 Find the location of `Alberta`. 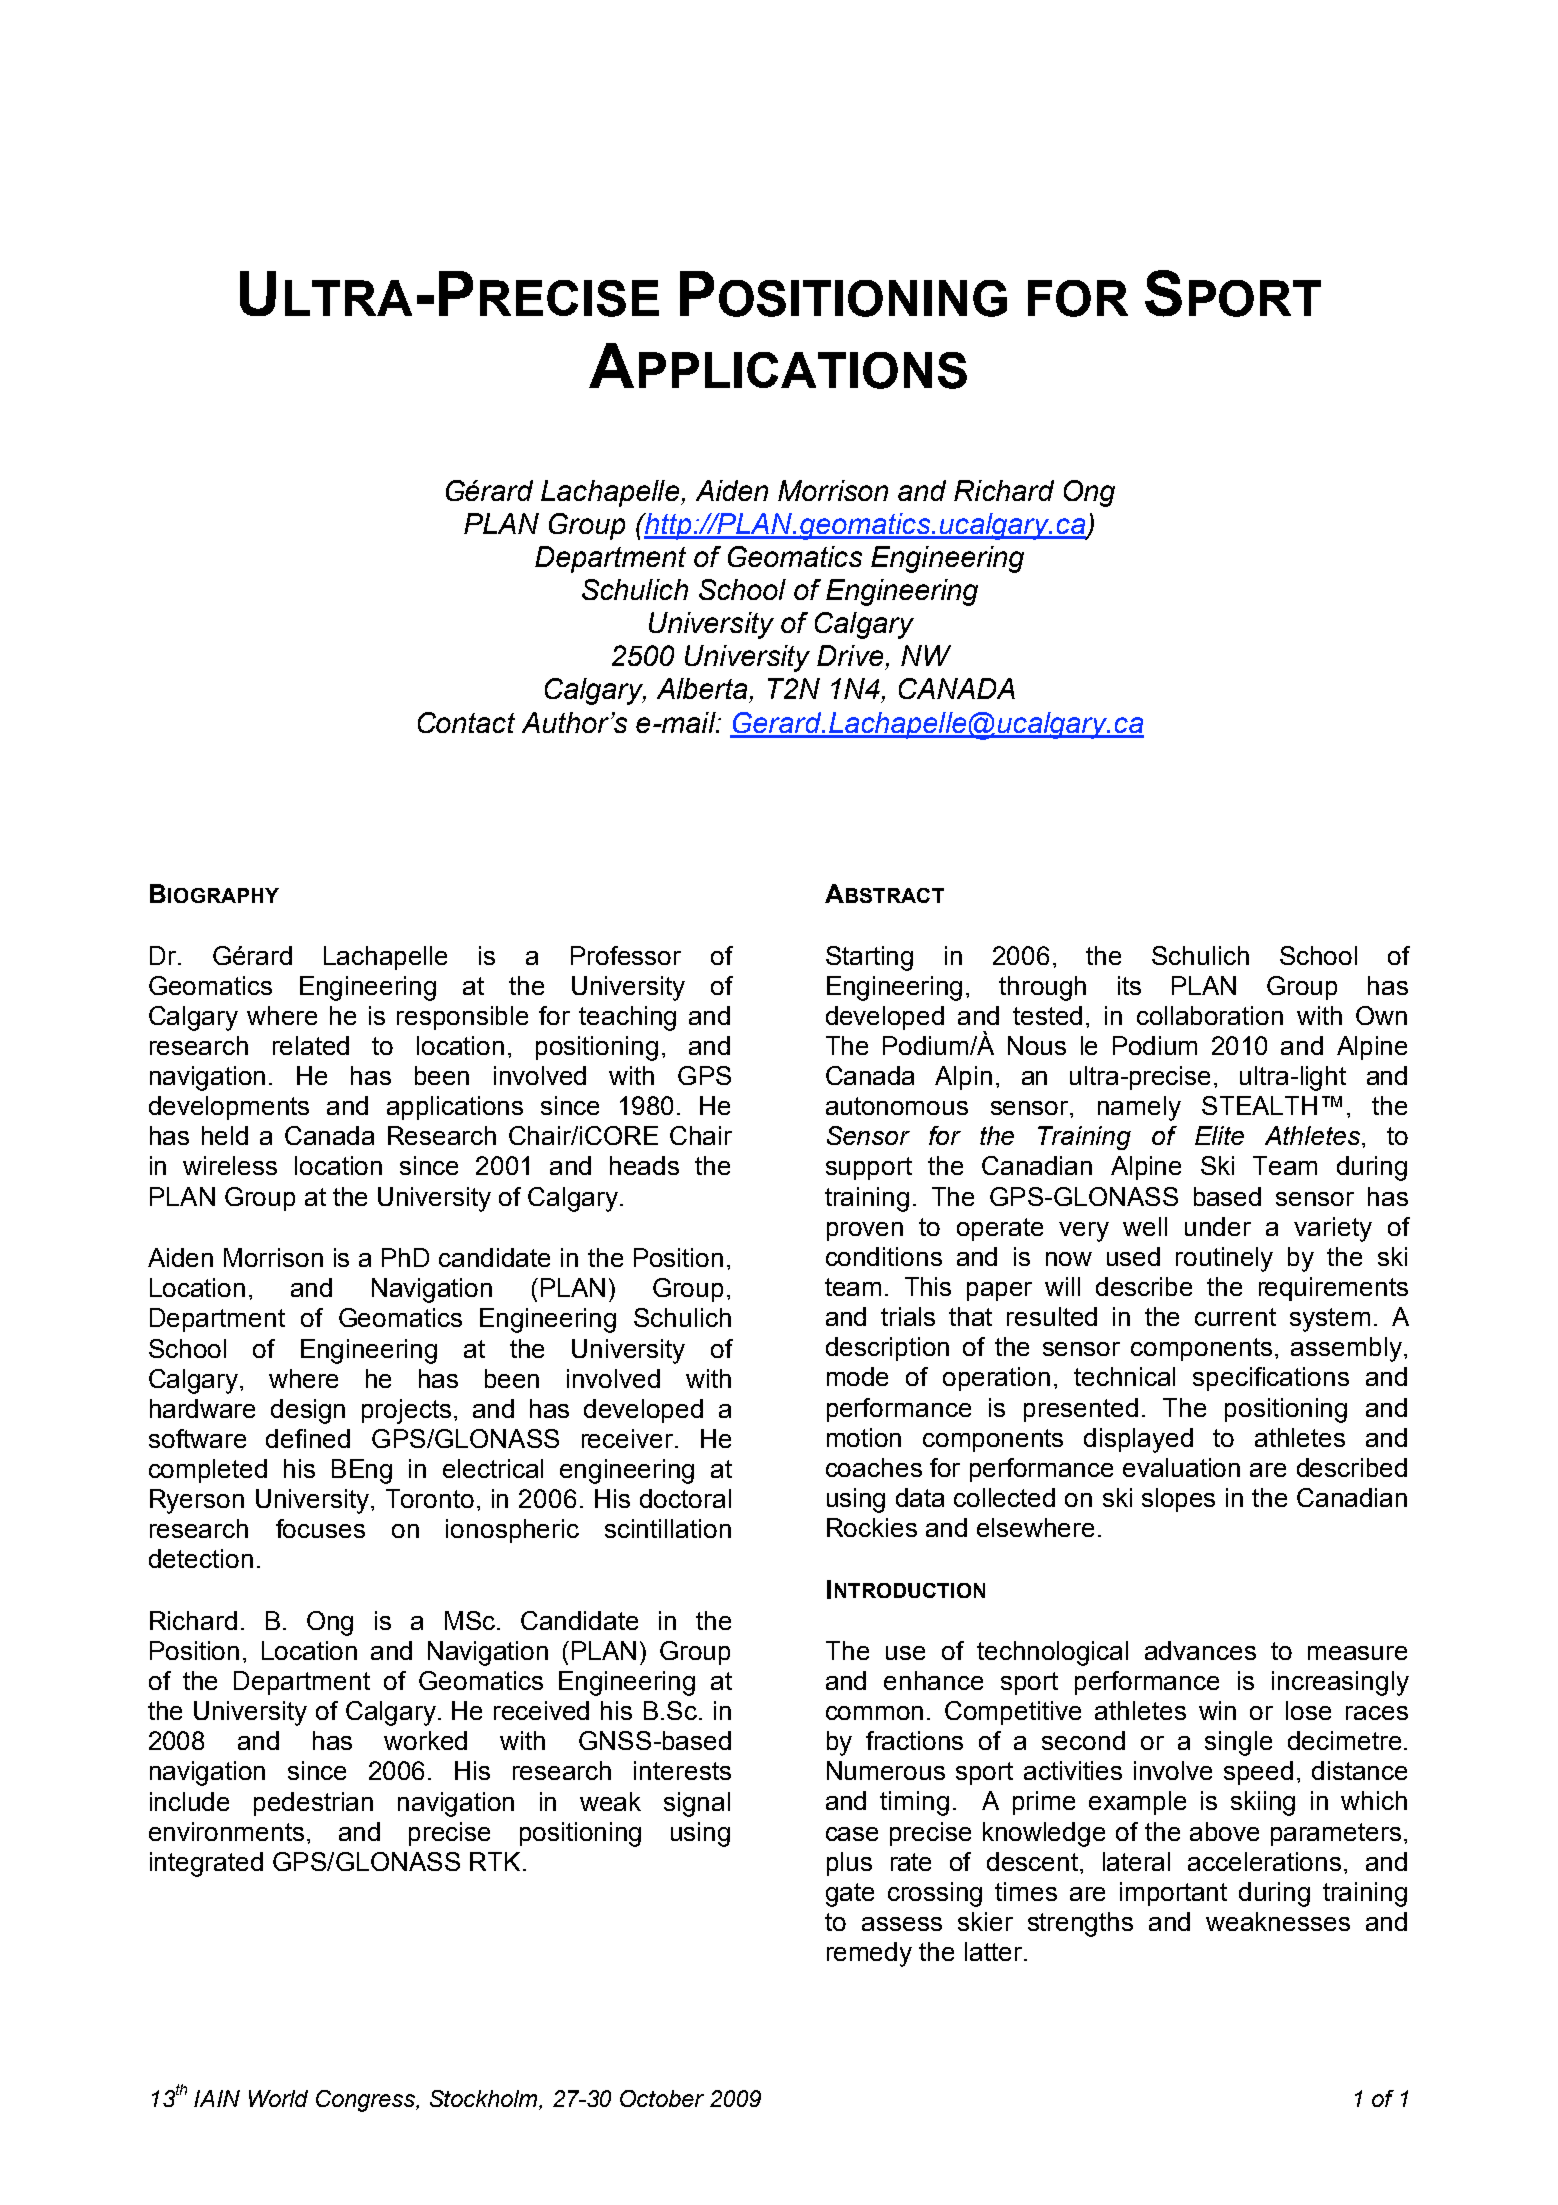

Alberta is located at coordinates (702, 688).
